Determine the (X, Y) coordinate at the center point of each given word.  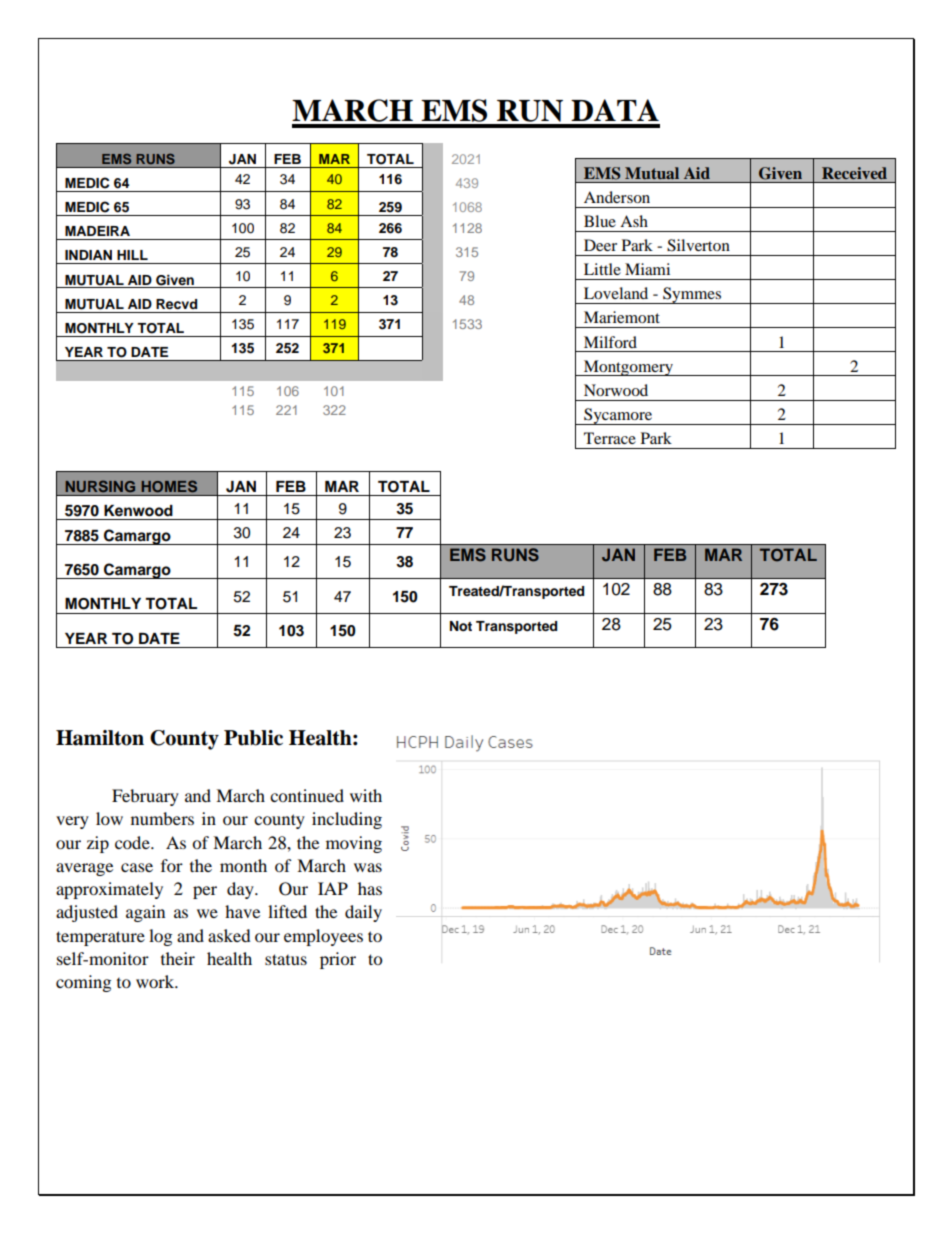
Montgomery (628, 368)
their (178, 958)
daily (363, 913)
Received (854, 173)
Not (461, 626)
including (347, 820)
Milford (610, 342)
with (366, 795)
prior (338, 960)
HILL (132, 255)
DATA (615, 110)
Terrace (610, 438)
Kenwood (138, 511)
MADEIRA (97, 231)
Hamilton (100, 738)
